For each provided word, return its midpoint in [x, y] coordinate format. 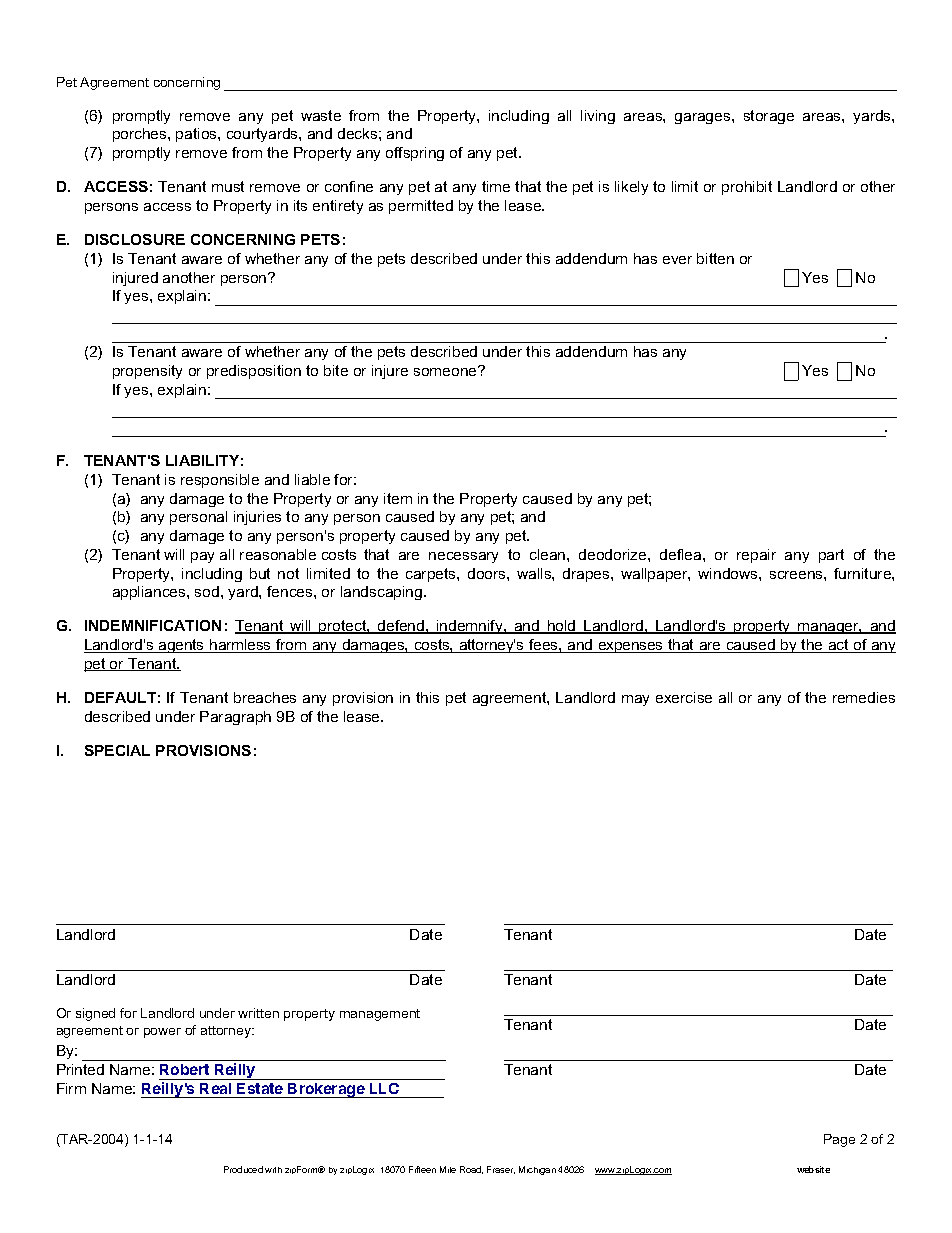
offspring [415, 154]
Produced [243, 1169]
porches [141, 135]
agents [182, 646]
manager [829, 628]
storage [769, 117]
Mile [448, 1169]
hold [562, 627]
